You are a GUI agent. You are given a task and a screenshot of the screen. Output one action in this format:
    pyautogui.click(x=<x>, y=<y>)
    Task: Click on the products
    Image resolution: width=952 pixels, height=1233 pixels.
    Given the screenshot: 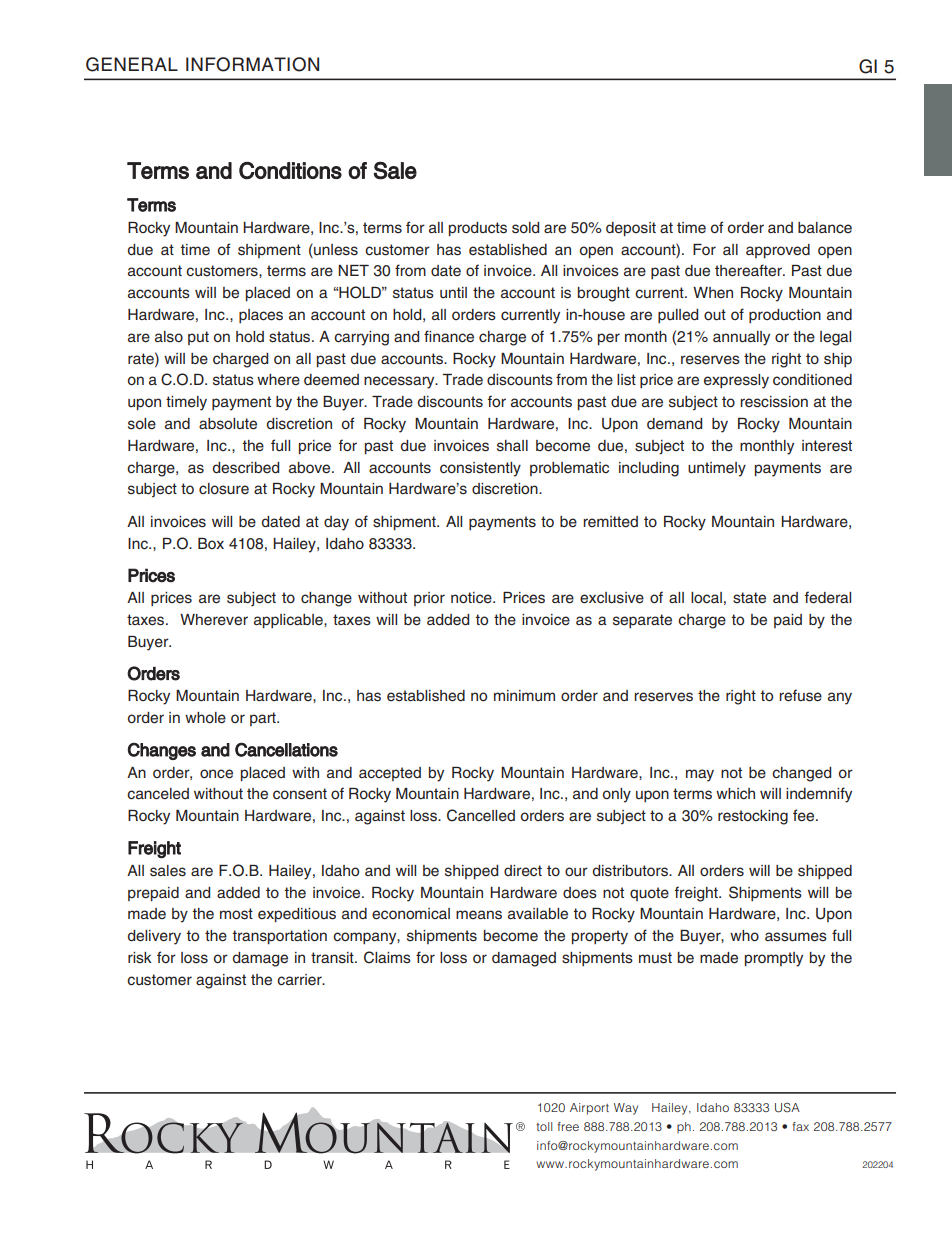 What is the action you would take?
    pyautogui.click(x=478, y=229)
